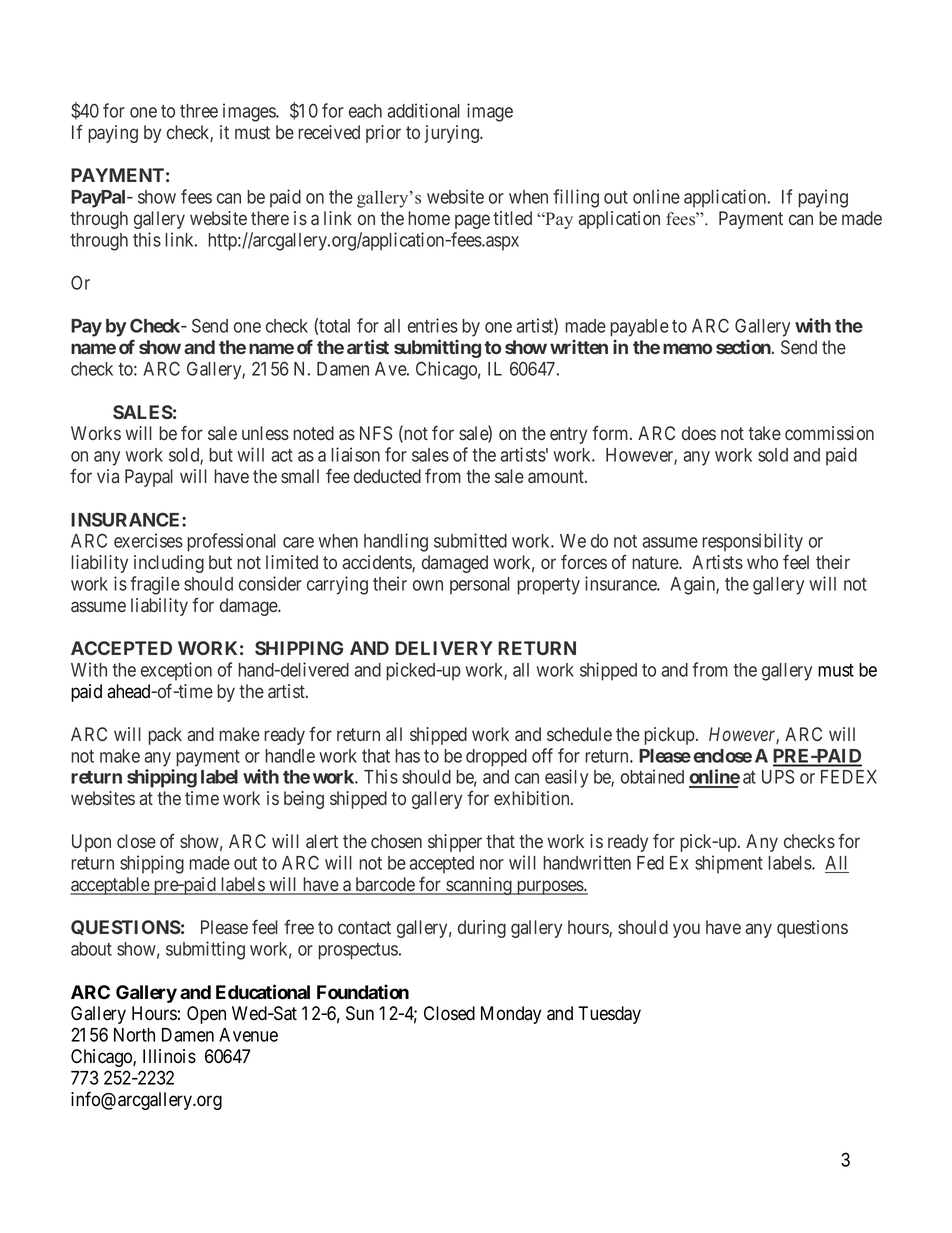  What do you see at coordinates (423, 110) in the screenshot?
I see `additional` at bounding box center [423, 110].
